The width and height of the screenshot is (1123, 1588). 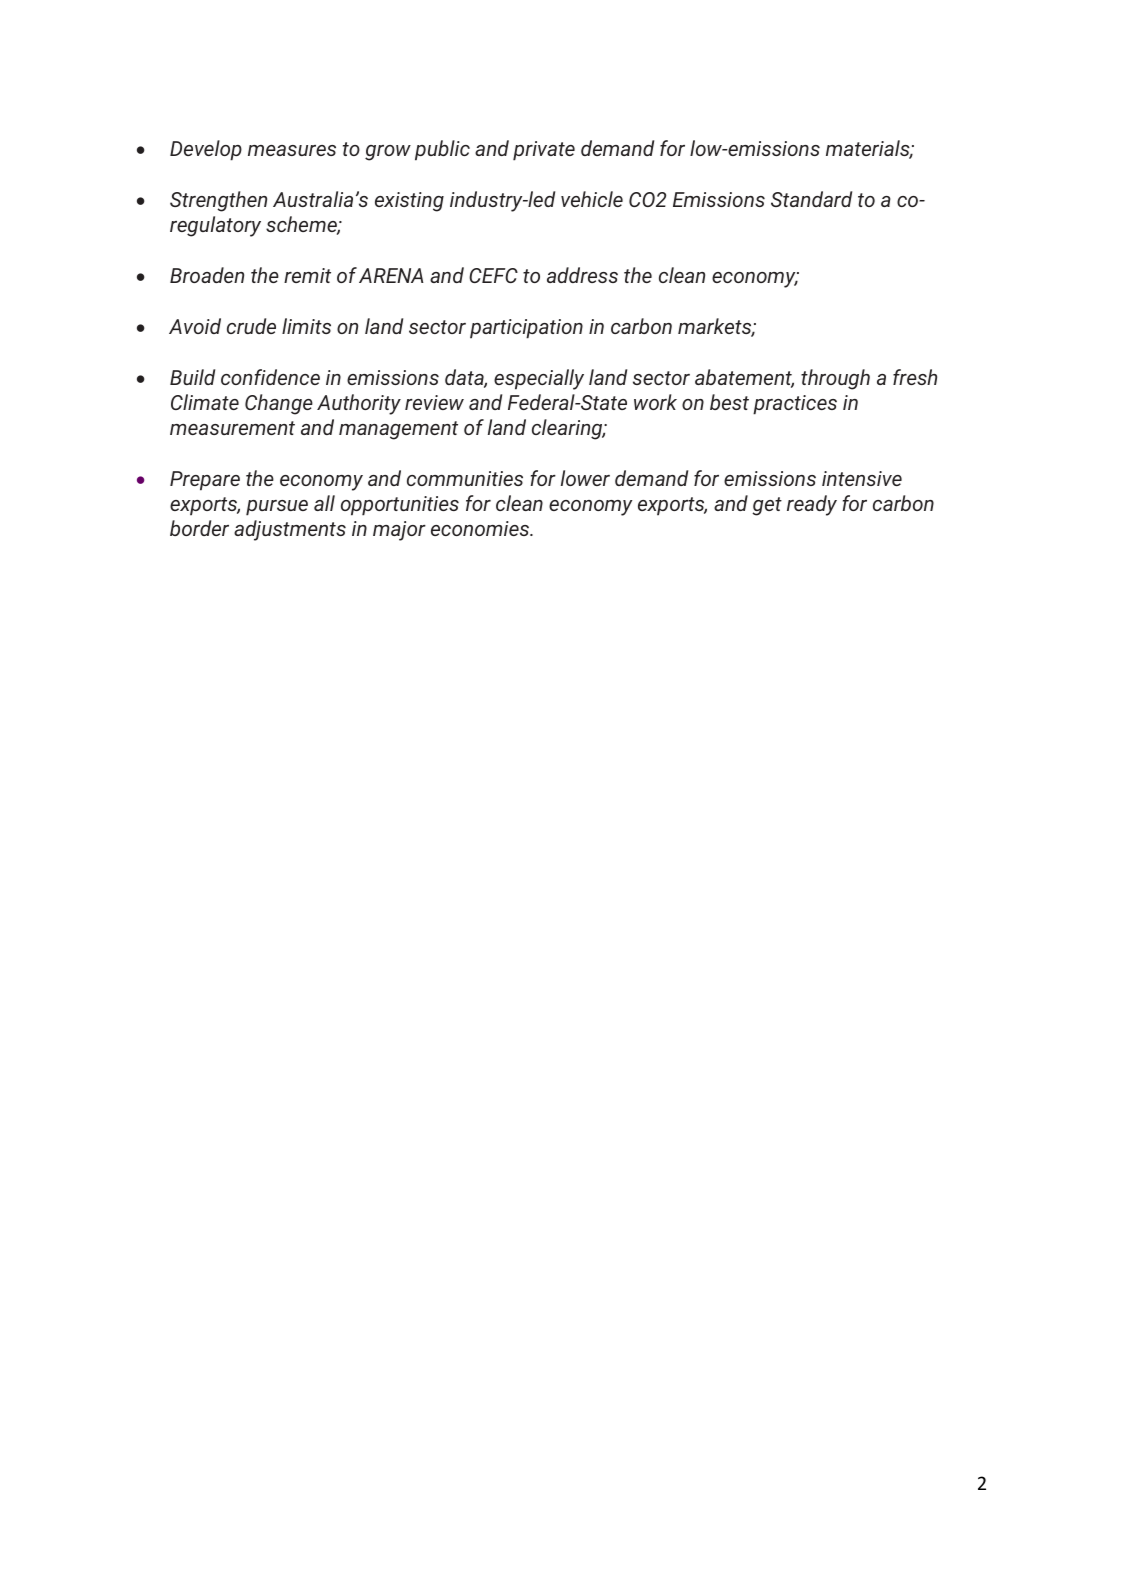 I want to click on limits, so click(x=306, y=326).
